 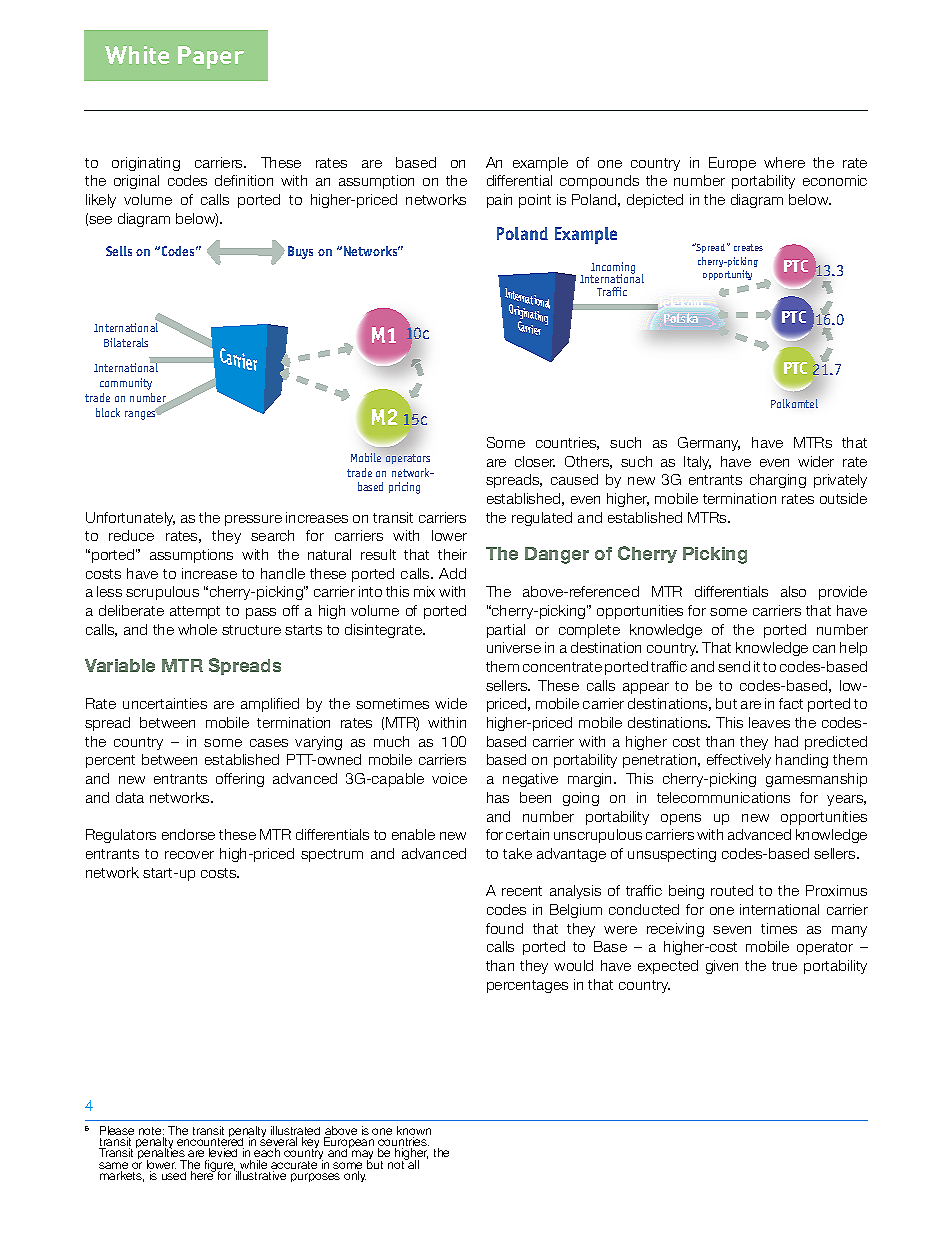 I want to click on partial, so click(x=506, y=631).
